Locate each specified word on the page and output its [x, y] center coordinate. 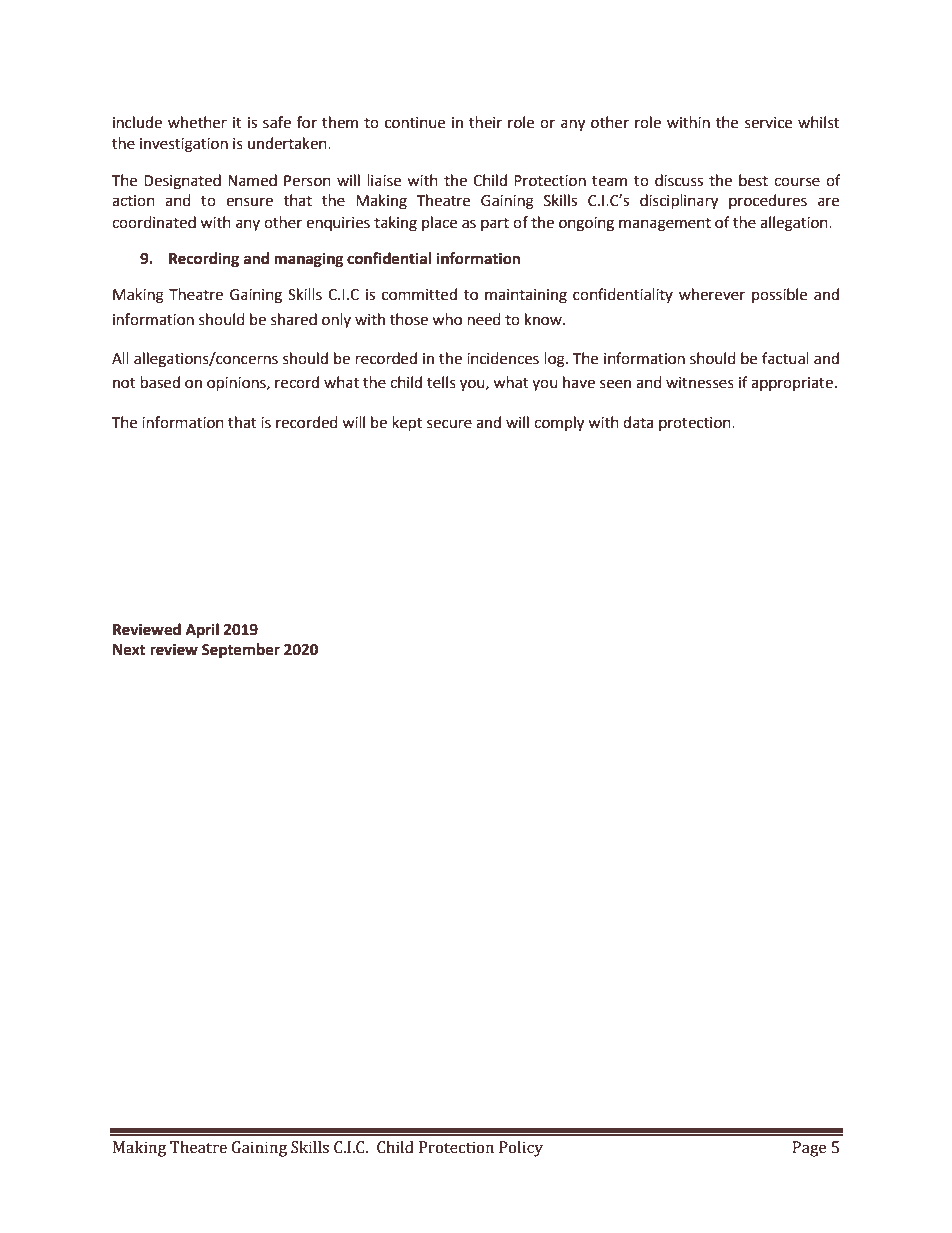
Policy [521, 1149]
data [638, 422]
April [202, 631]
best [753, 180]
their [485, 122]
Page [809, 1149]
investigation [184, 145]
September [241, 651]
